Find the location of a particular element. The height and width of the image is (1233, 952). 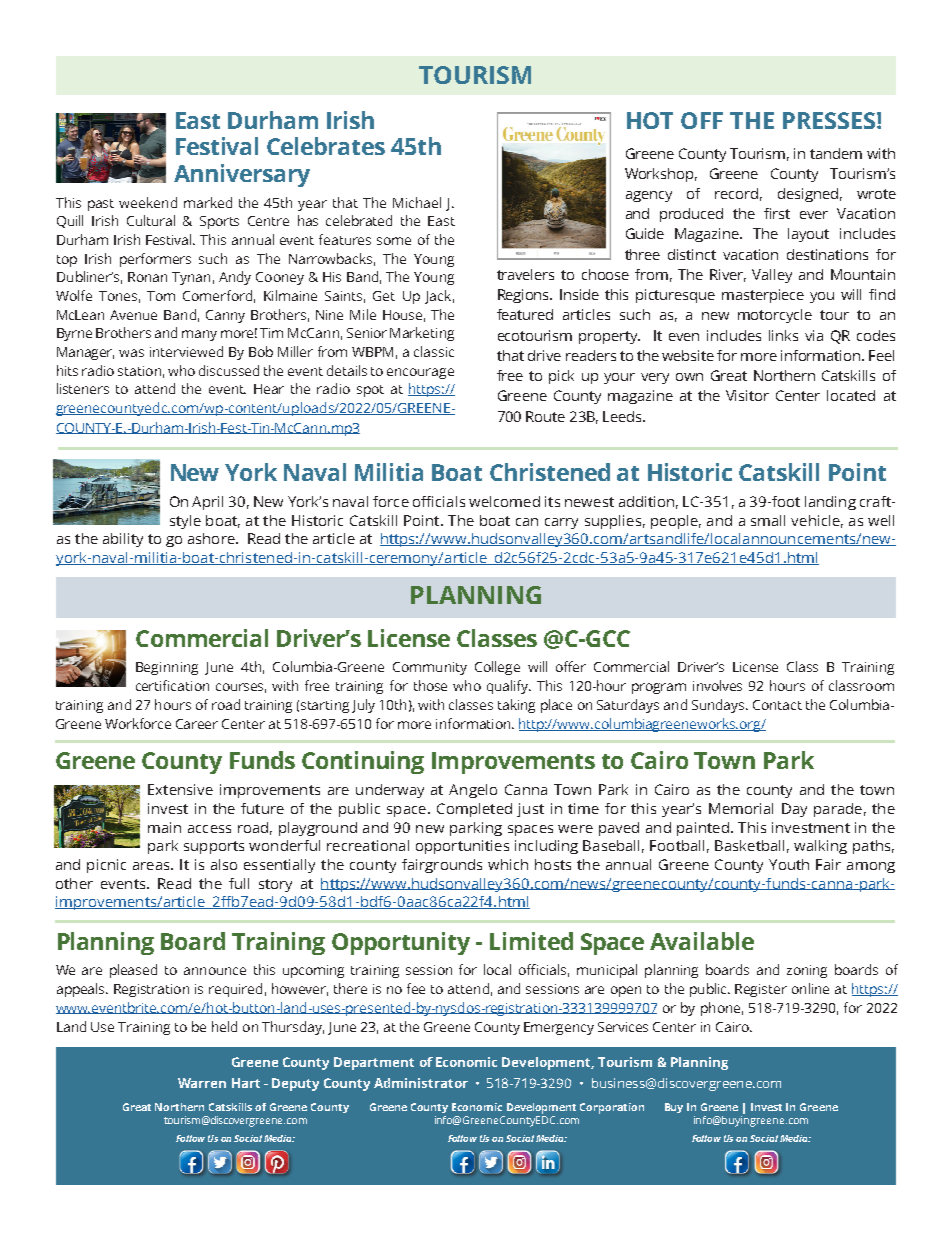

Extensive is located at coordinates (180, 789).
